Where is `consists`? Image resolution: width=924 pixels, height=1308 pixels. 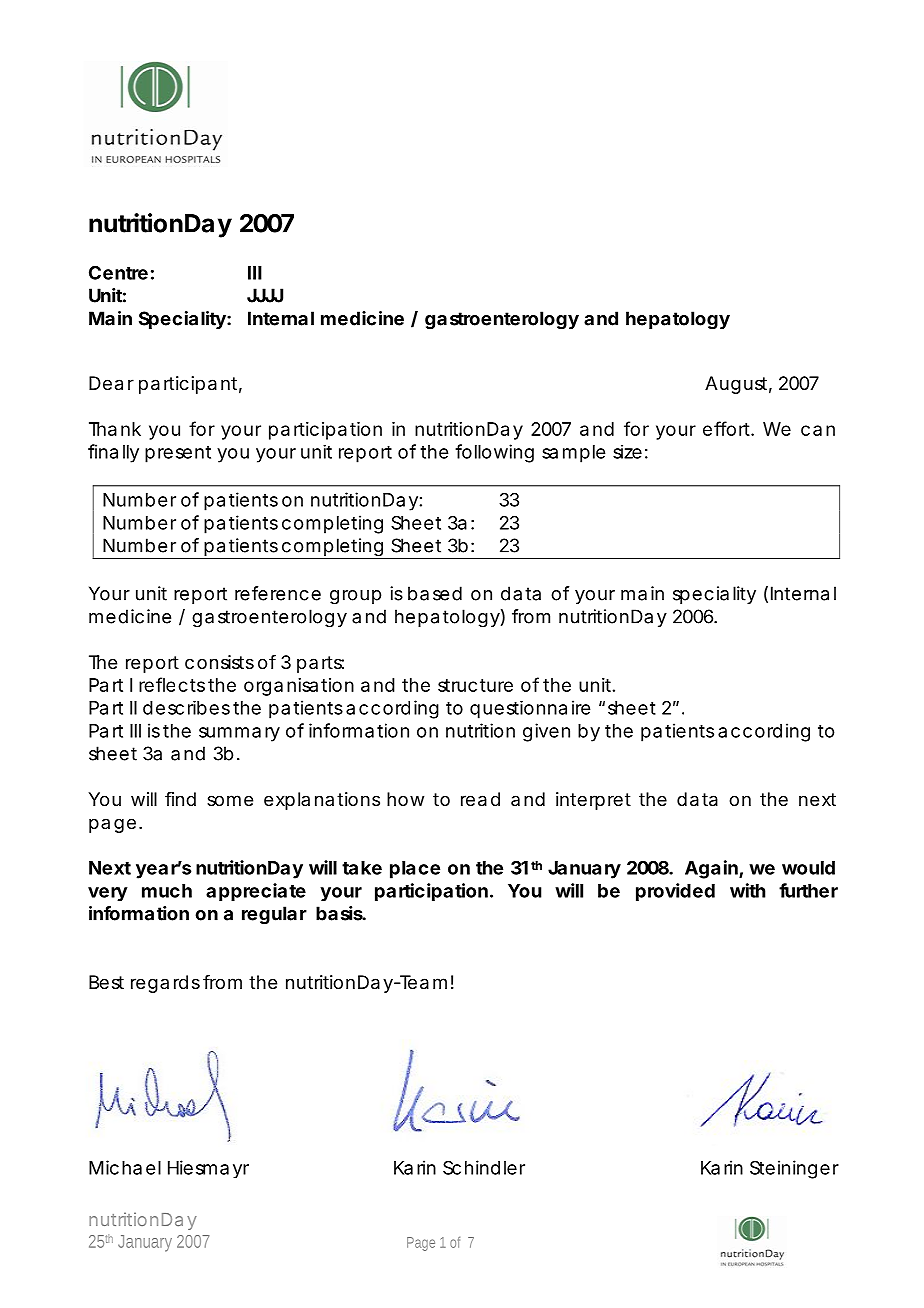
consists is located at coordinates (219, 662).
